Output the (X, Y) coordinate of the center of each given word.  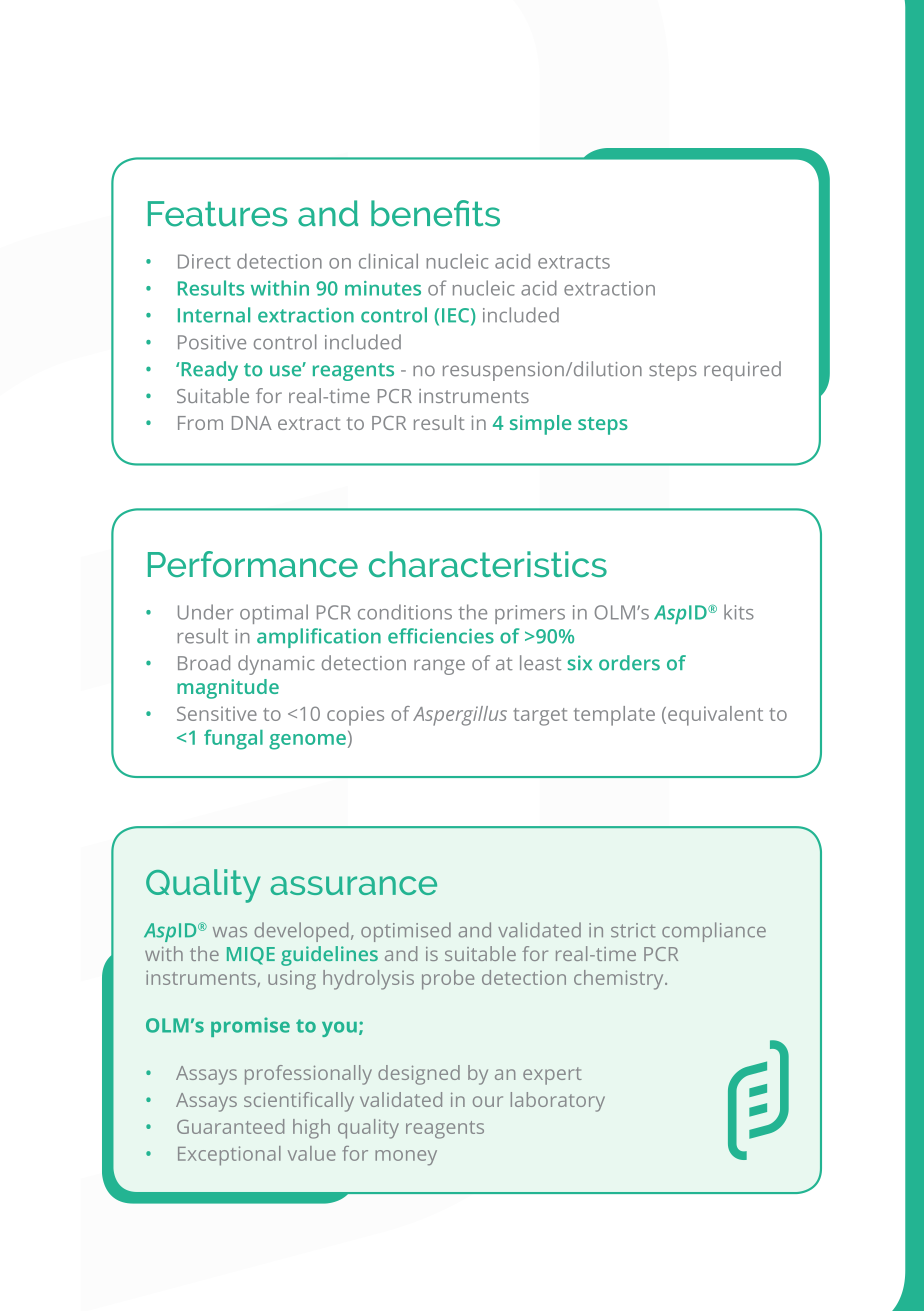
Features (217, 214)
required (742, 371)
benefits (435, 213)
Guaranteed (230, 1126)
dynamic (276, 665)
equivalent (715, 716)
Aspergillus (460, 716)
